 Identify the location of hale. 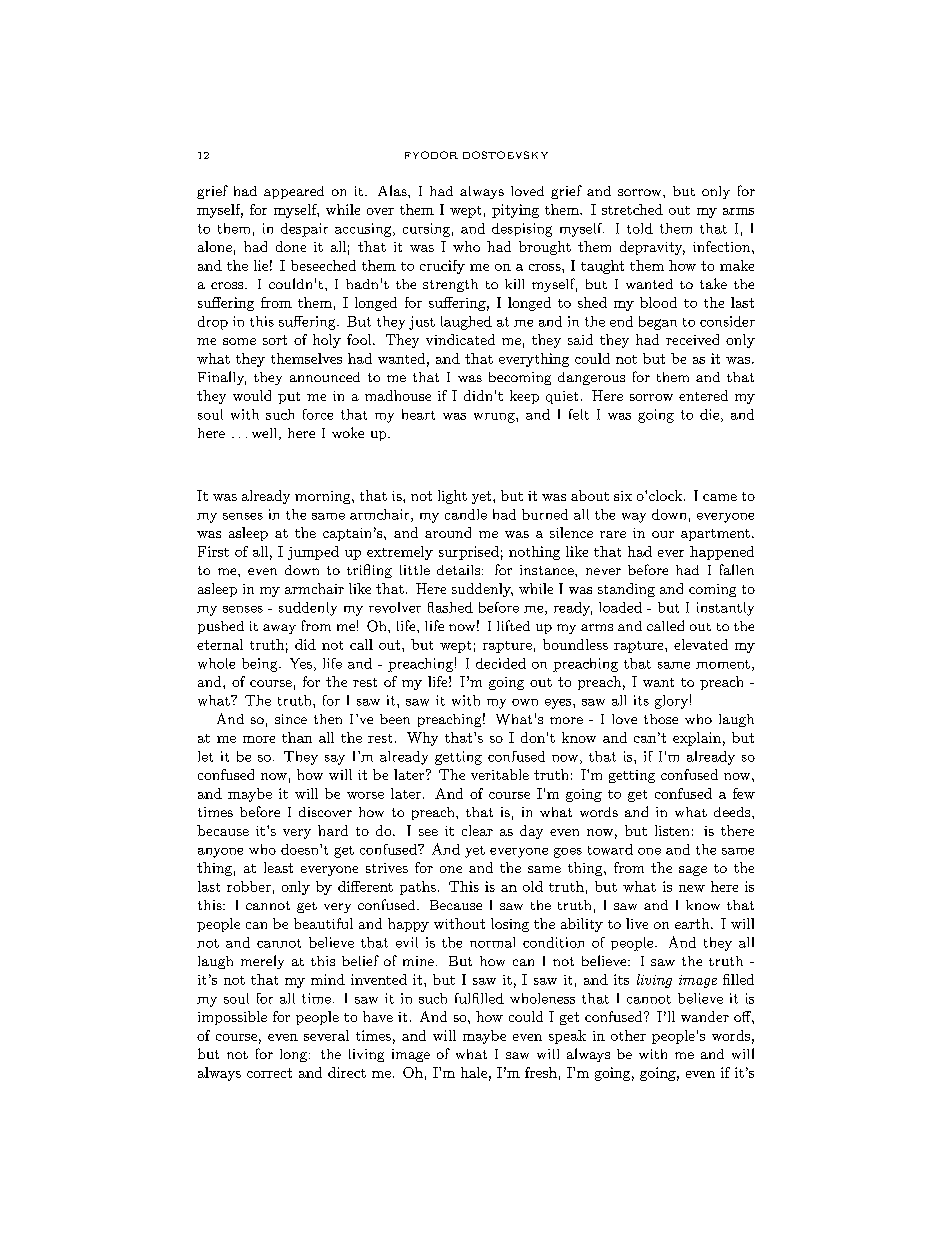
(474, 1072).
